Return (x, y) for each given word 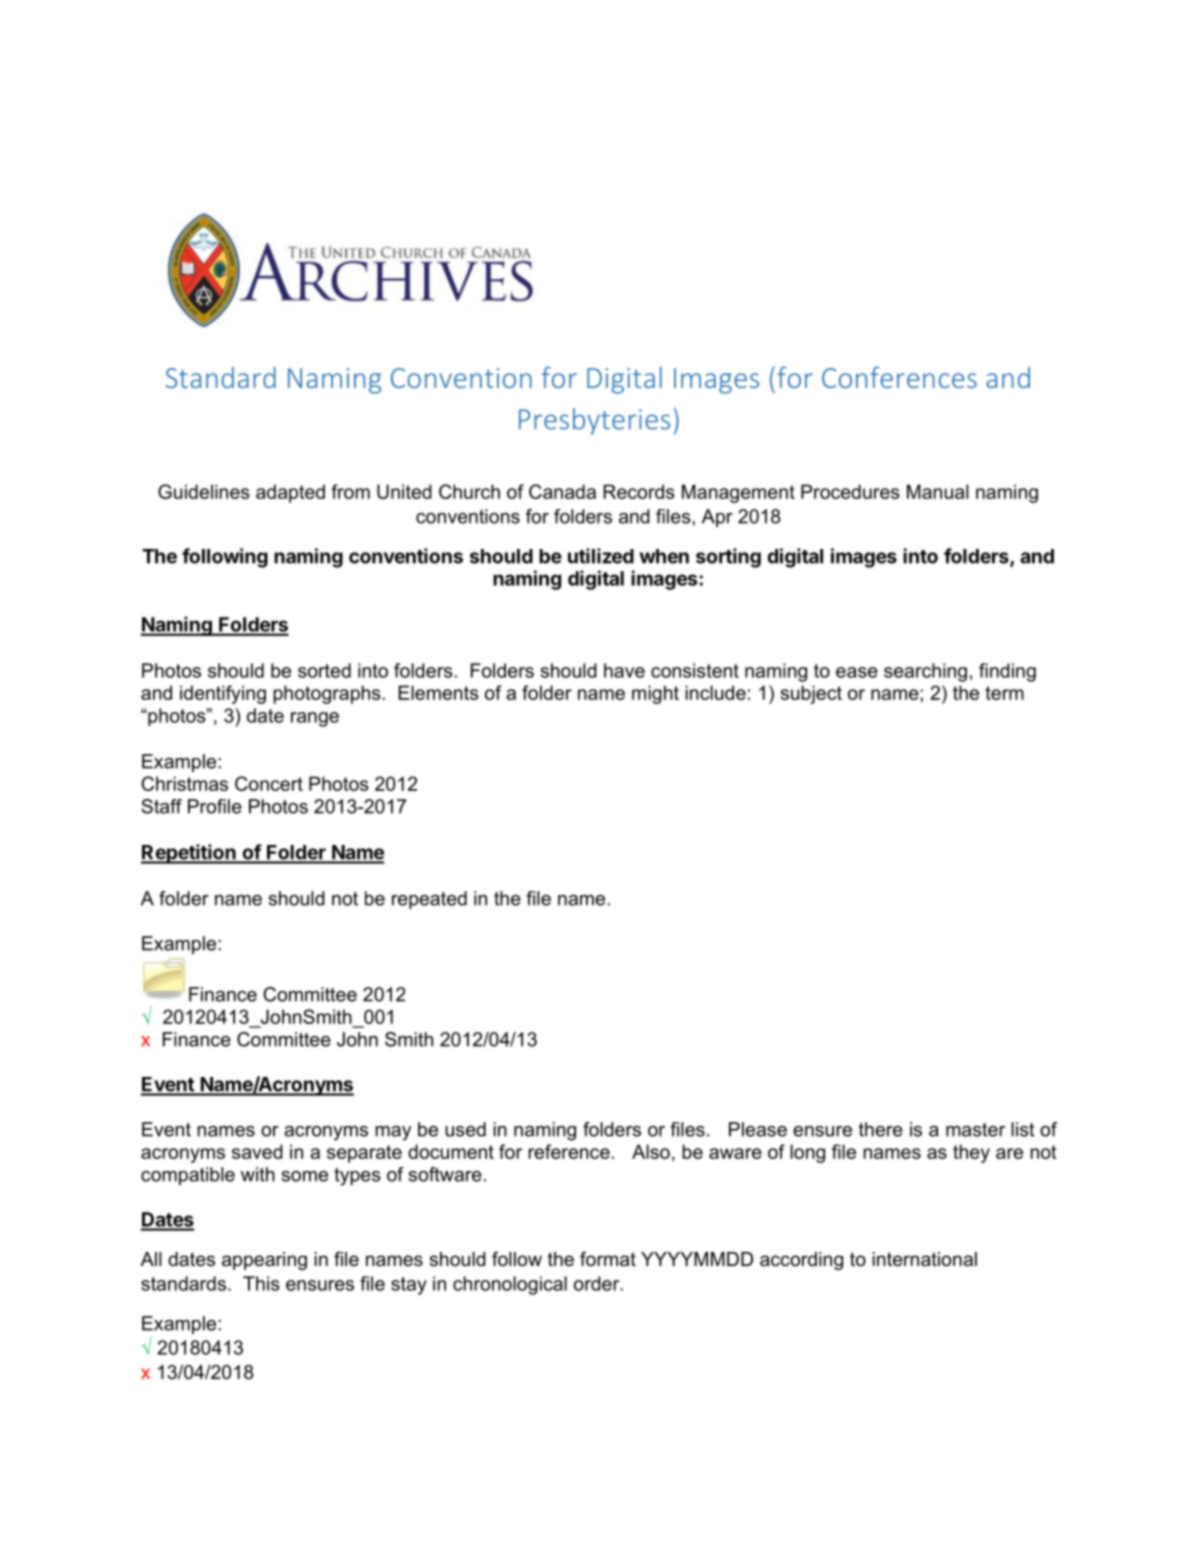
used (465, 1129)
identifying (223, 694)
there (881, 1129)
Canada (562, 491)
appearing (264, 1261)
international (924, 1259)
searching (925, 672)
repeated (429, 900)
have (624, 670)
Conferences (899, 377)
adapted (290, 493)
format (608, 1259)
